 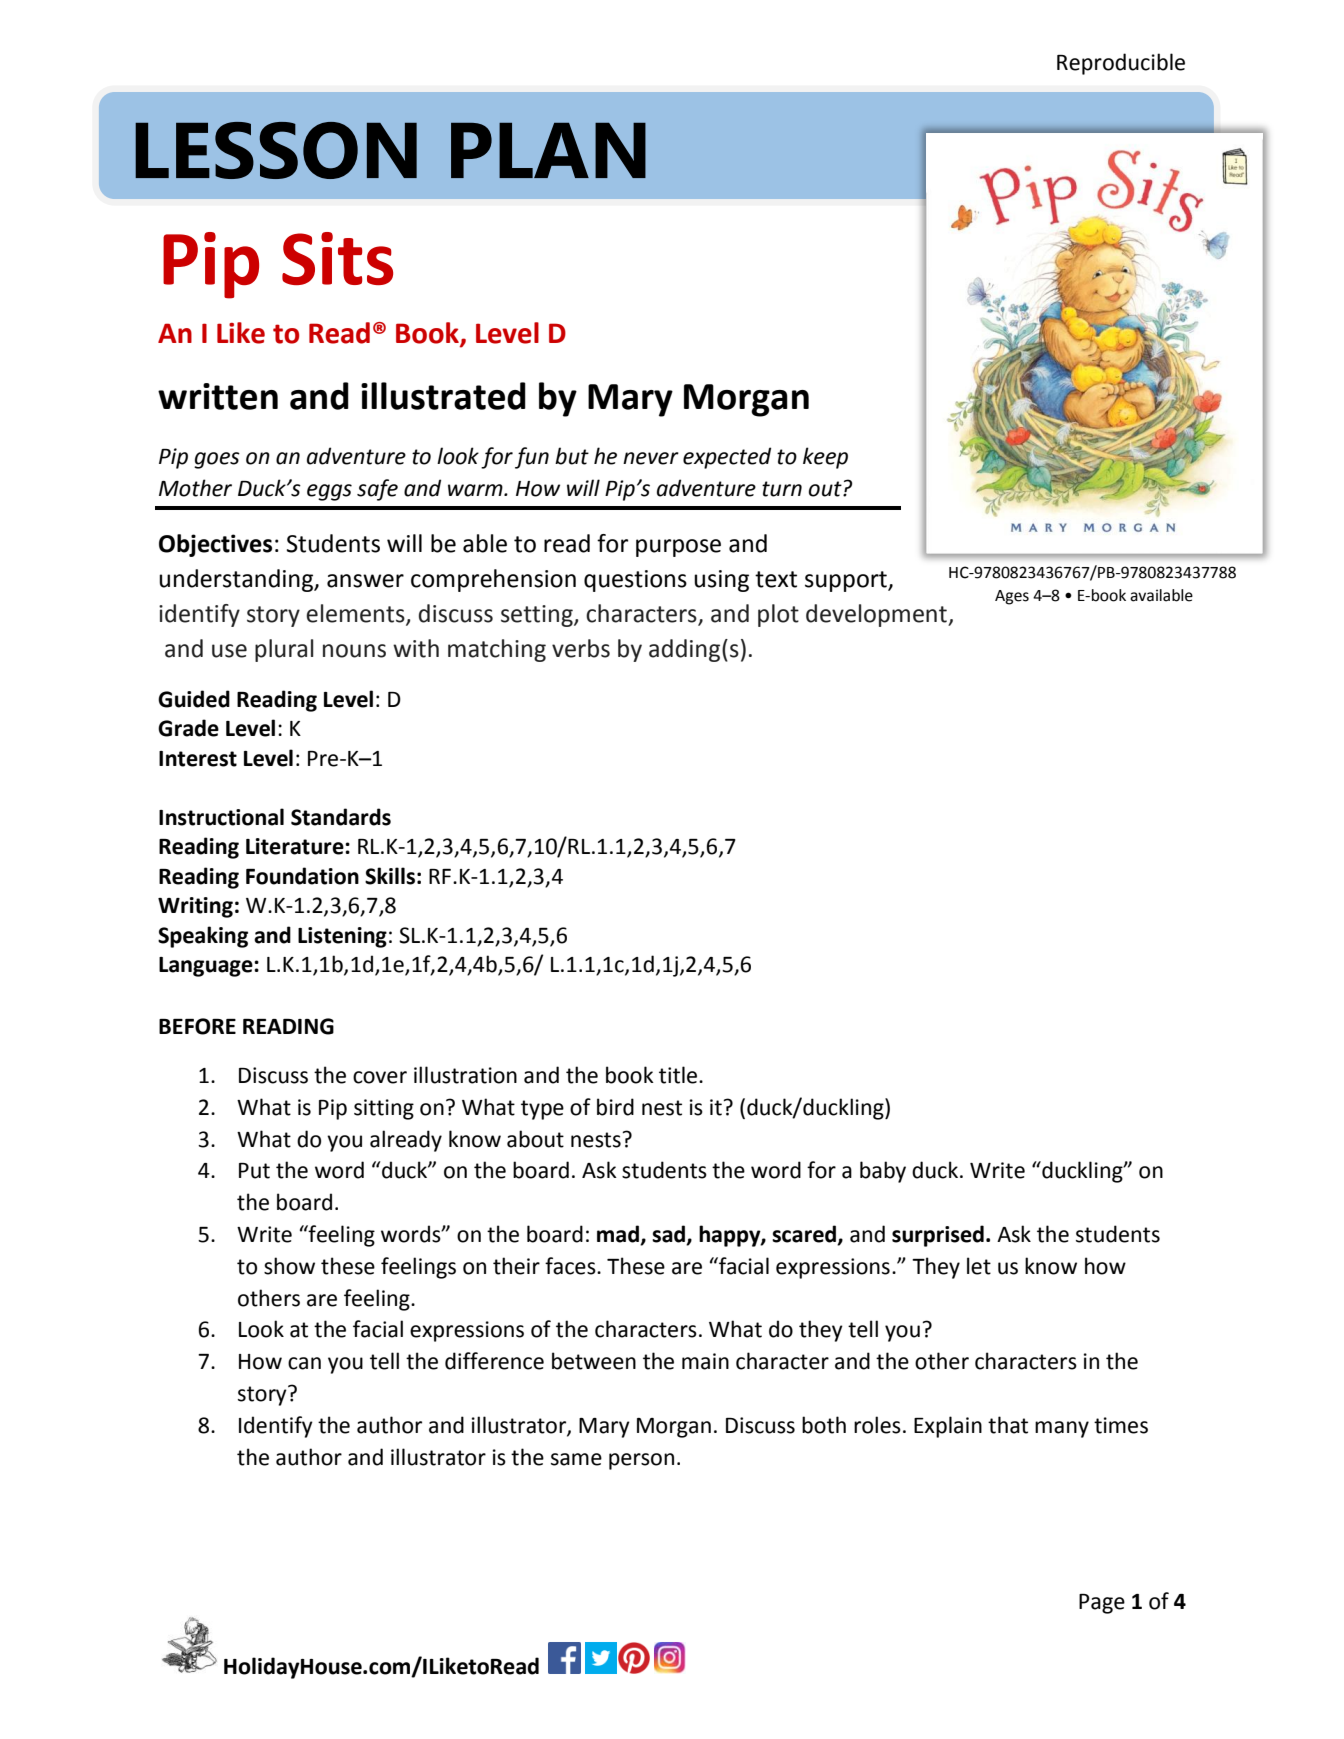 What do you see at coordinates (679, 1075) in the document?
I see `title` at bounding box center [679, 1075].
